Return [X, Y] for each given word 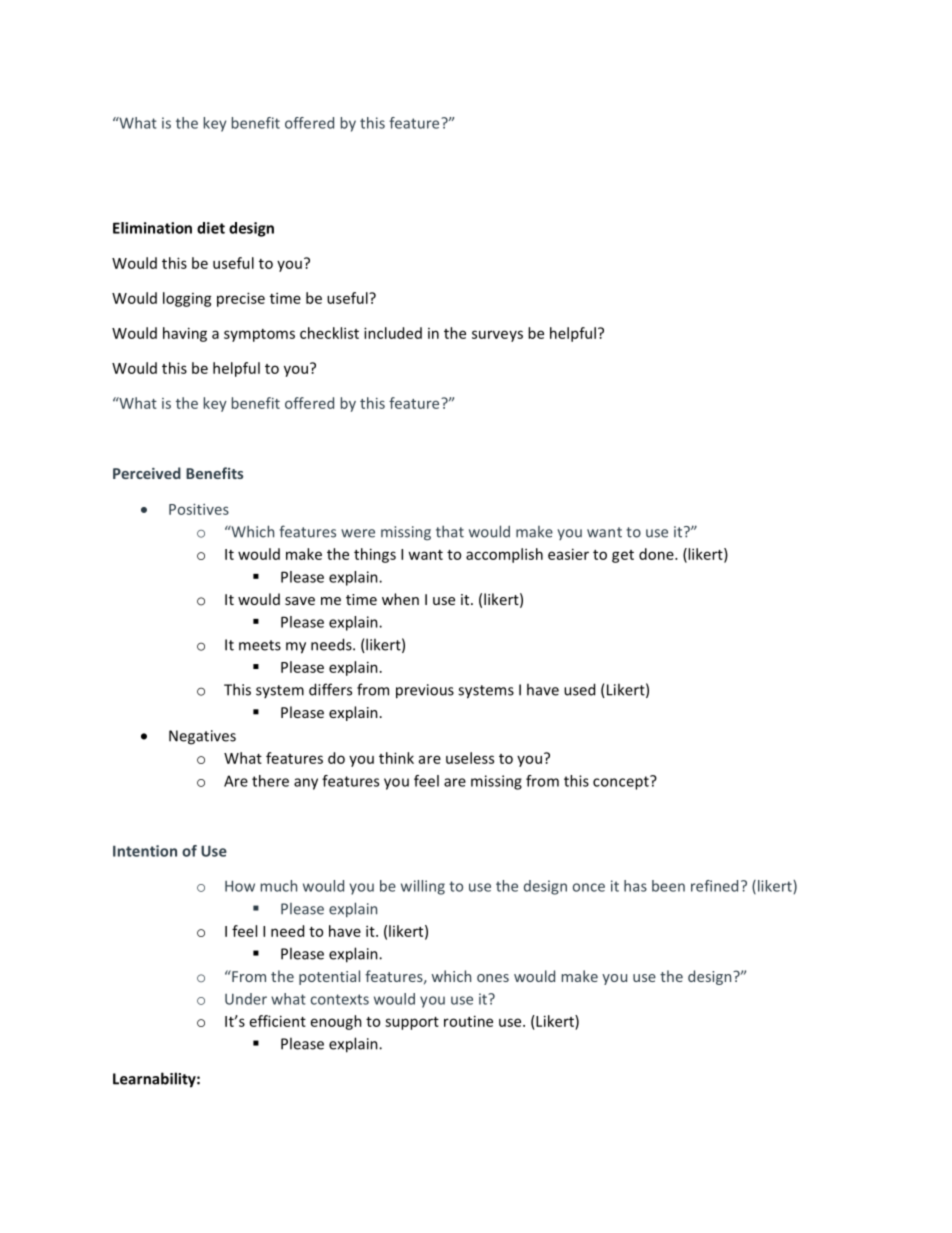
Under [246, 999]
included [393, 333]
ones [493, 978]
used [579, 689]
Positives [199, 509]
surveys [497, 336]
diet [211, 228]
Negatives [202, 737]
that [450, 531]
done [657, 554]
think [396, 758]
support [412, 1023]
